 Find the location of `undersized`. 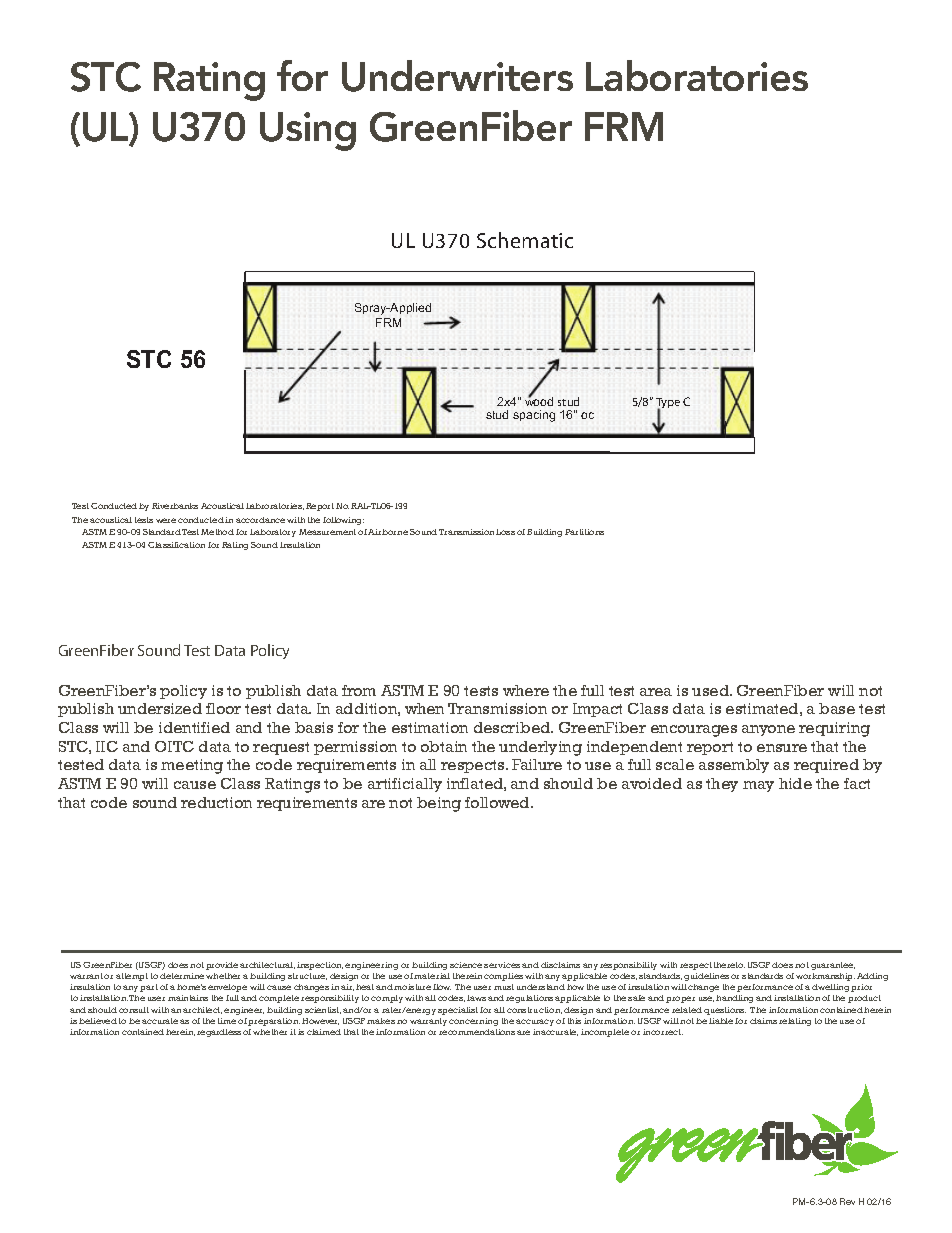

undersized is located at coordinates (160, 708).
